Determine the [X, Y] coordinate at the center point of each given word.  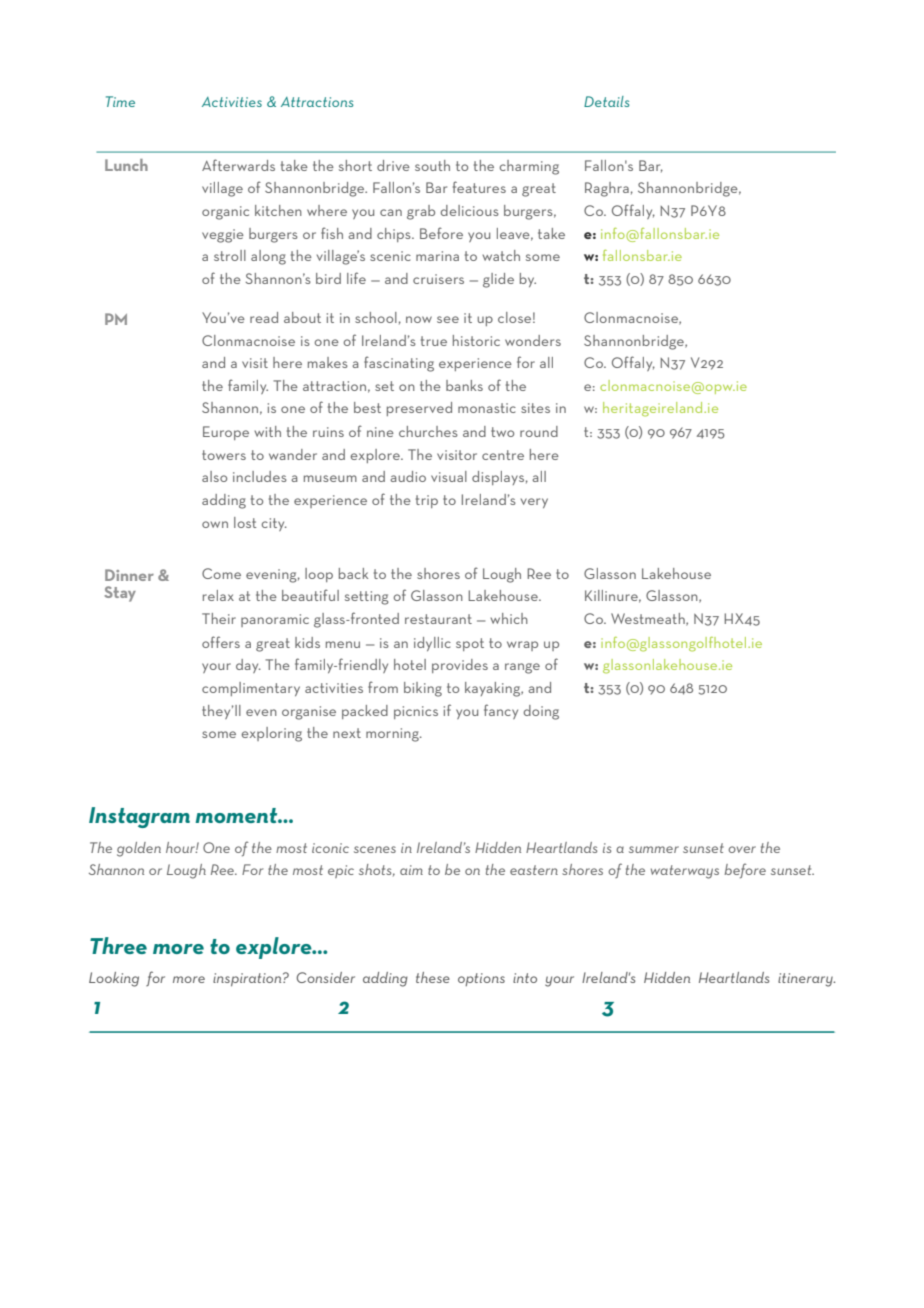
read [264, 317]
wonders [533, 340]
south [432, 165]
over [742, 849]
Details [607, 101]
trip [427, 501]
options [481, 979]
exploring [272, 734]
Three [118, 945]
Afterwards [238, 165]
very [534, 503]
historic [476, 340]
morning [393, 735]
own [215, 524]
